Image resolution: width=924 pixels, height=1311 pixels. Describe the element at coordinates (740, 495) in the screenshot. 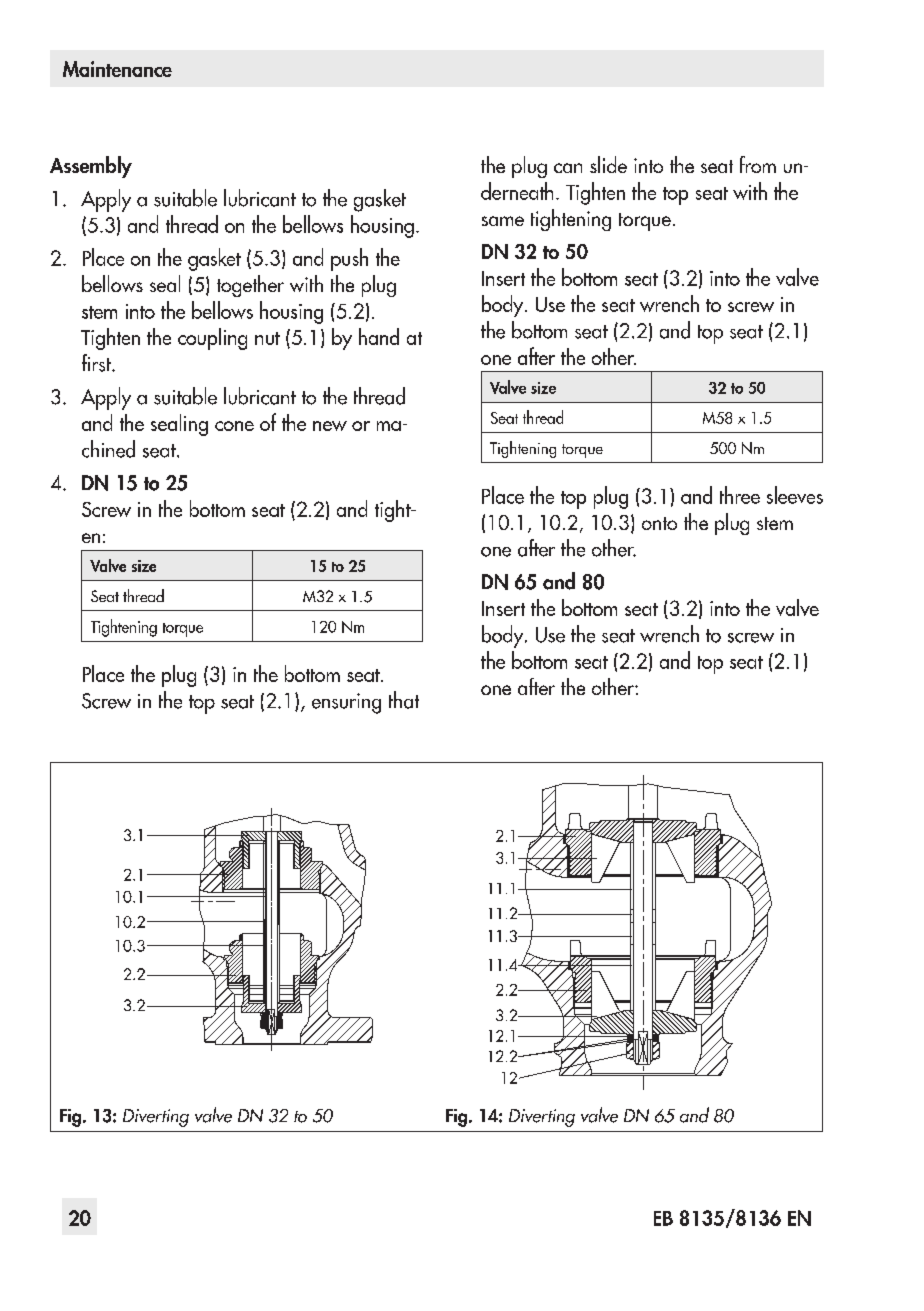

I see `three` at that location.
